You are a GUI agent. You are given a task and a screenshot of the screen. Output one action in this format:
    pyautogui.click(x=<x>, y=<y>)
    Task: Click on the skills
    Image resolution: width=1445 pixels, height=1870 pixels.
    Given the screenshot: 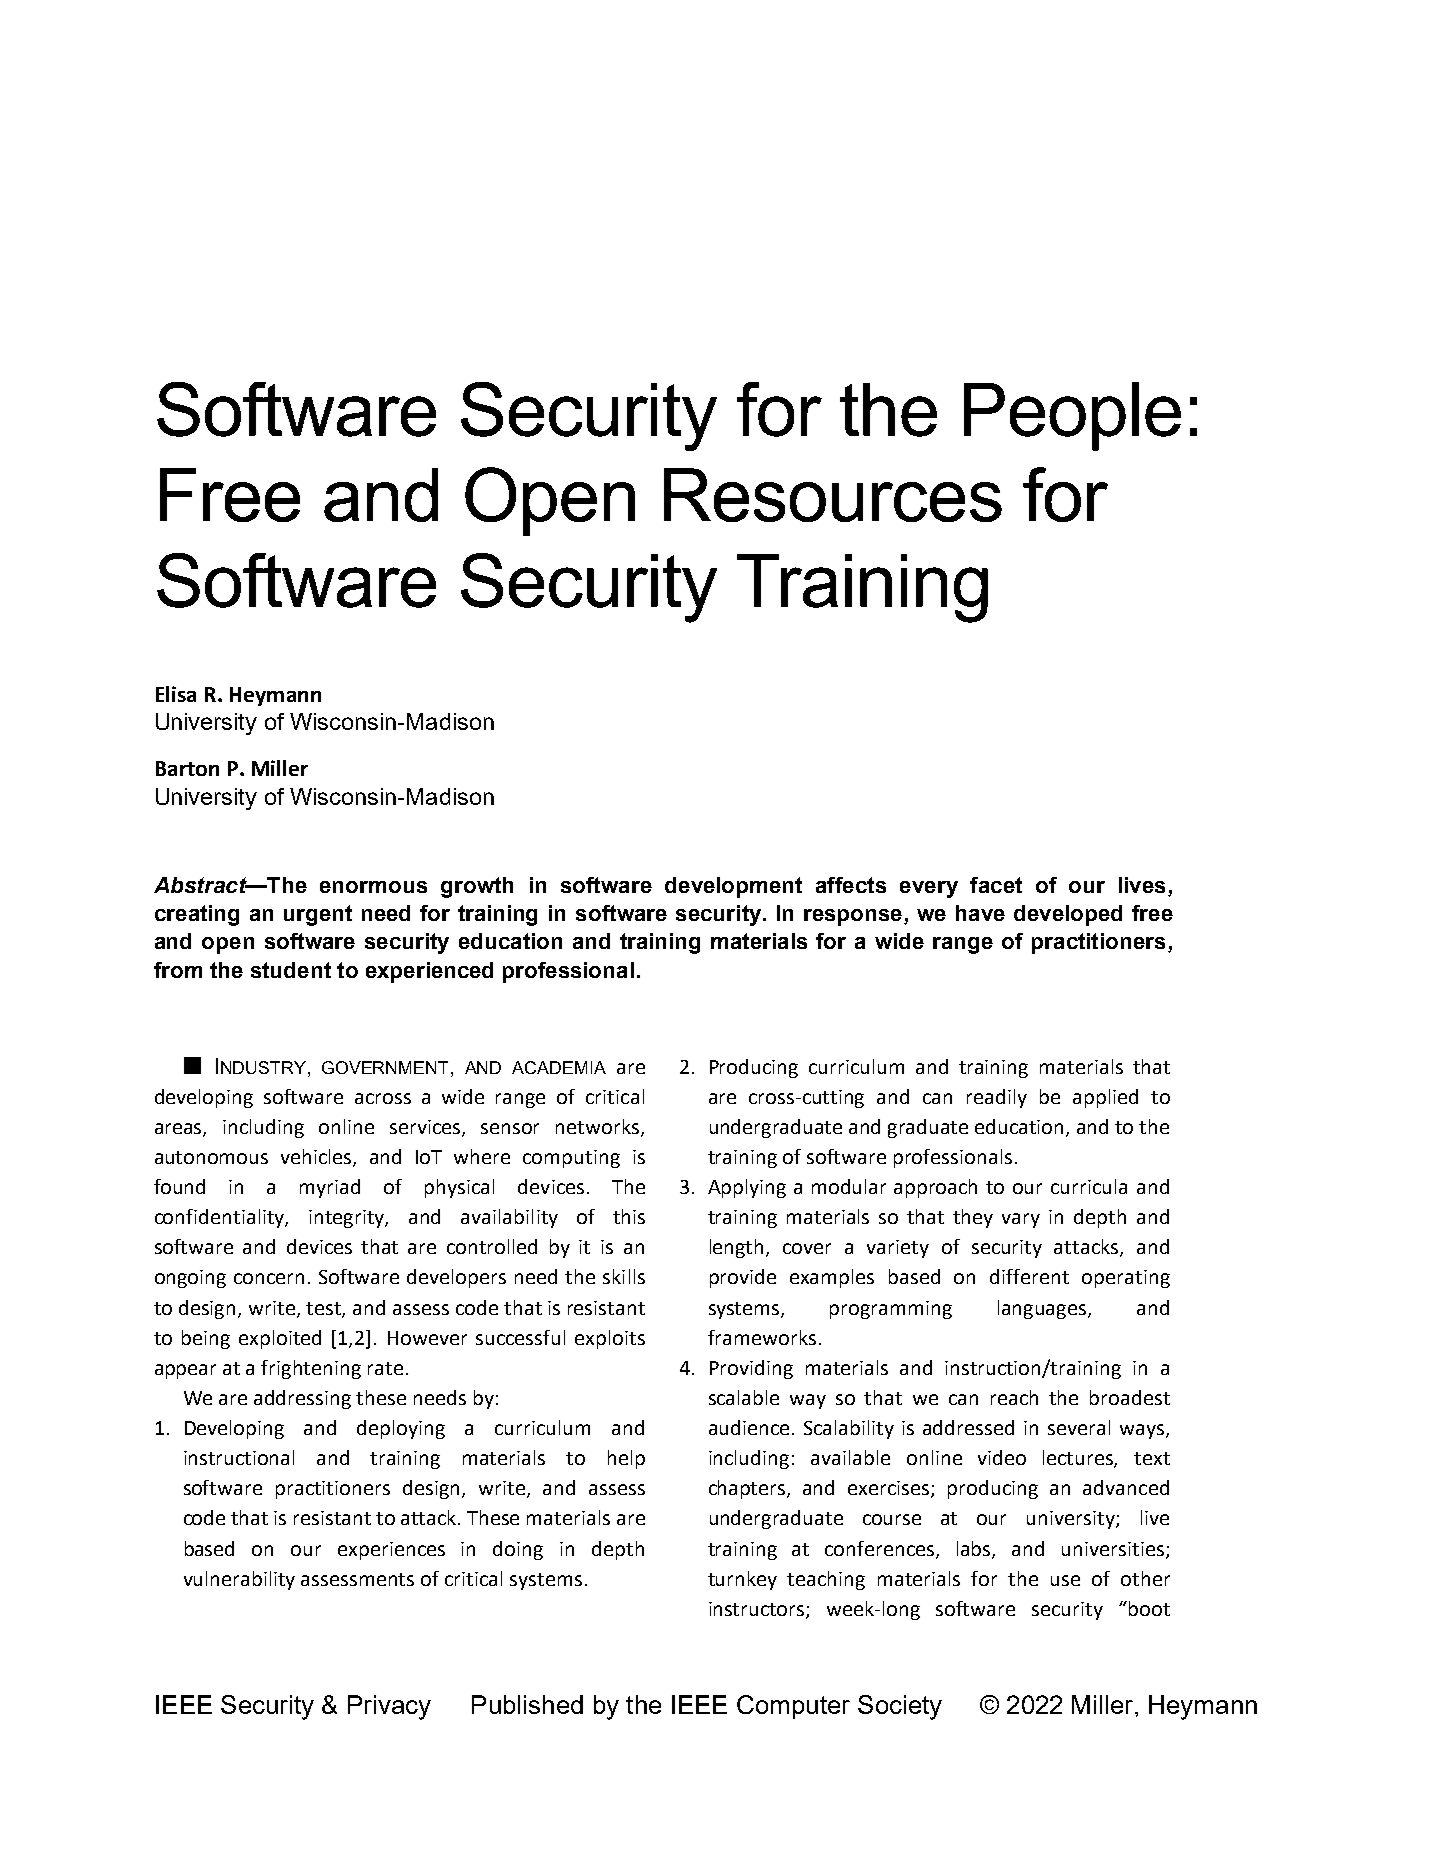 What is the action you would take?
    pyautogui.click(x=624, y=1276)
